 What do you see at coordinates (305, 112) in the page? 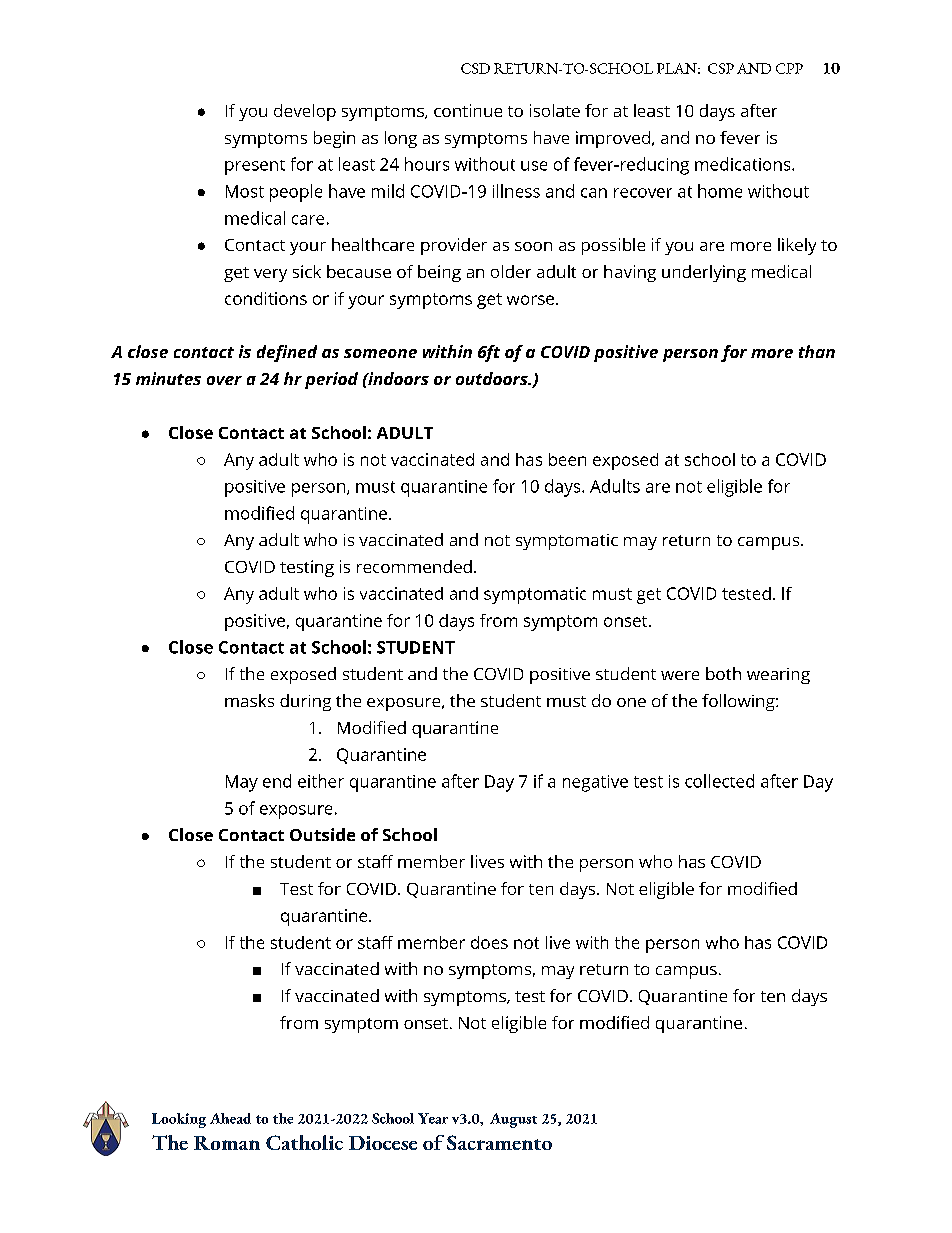
I see `develop` at bounding box center [305, 112].
